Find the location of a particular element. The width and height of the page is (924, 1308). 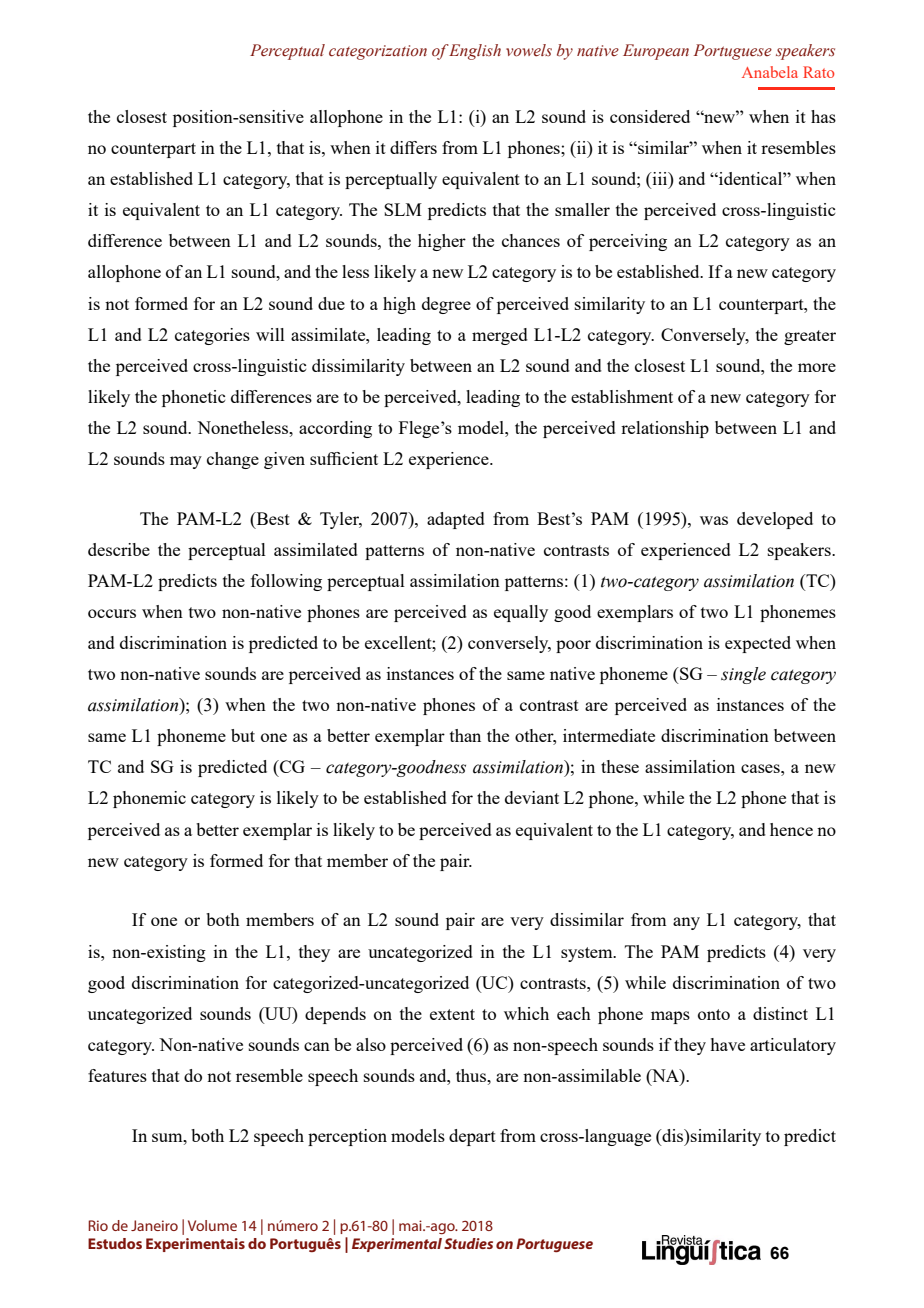

adapted is located at coordinates (456, 520).
